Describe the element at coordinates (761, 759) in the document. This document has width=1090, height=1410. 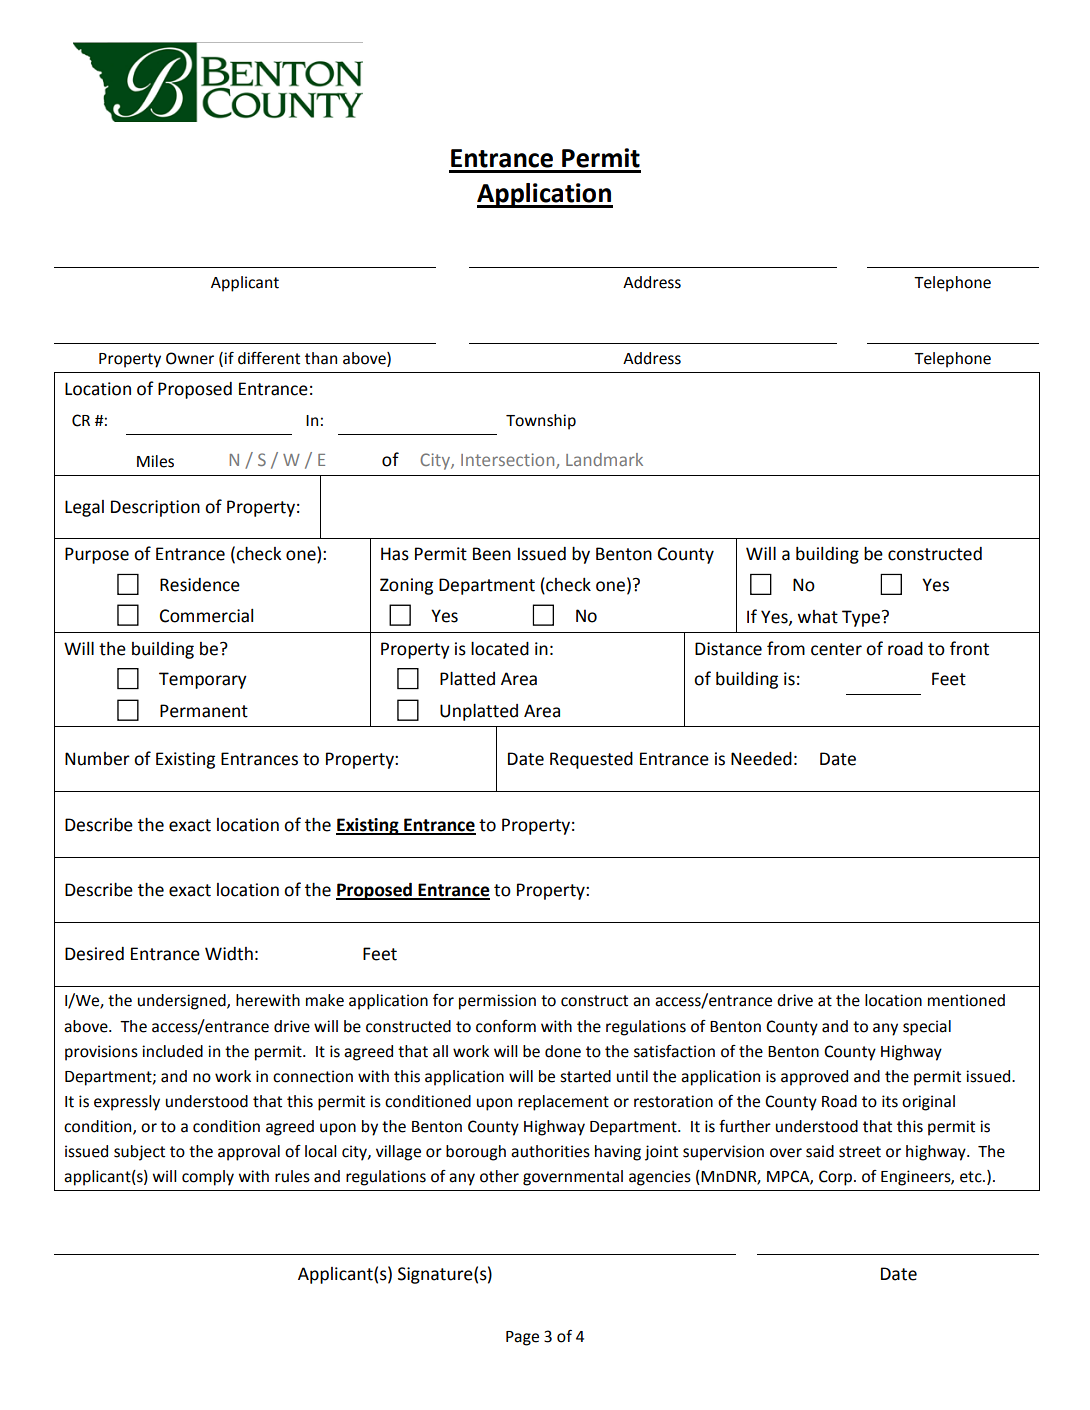
I see `Needed` at that location.
